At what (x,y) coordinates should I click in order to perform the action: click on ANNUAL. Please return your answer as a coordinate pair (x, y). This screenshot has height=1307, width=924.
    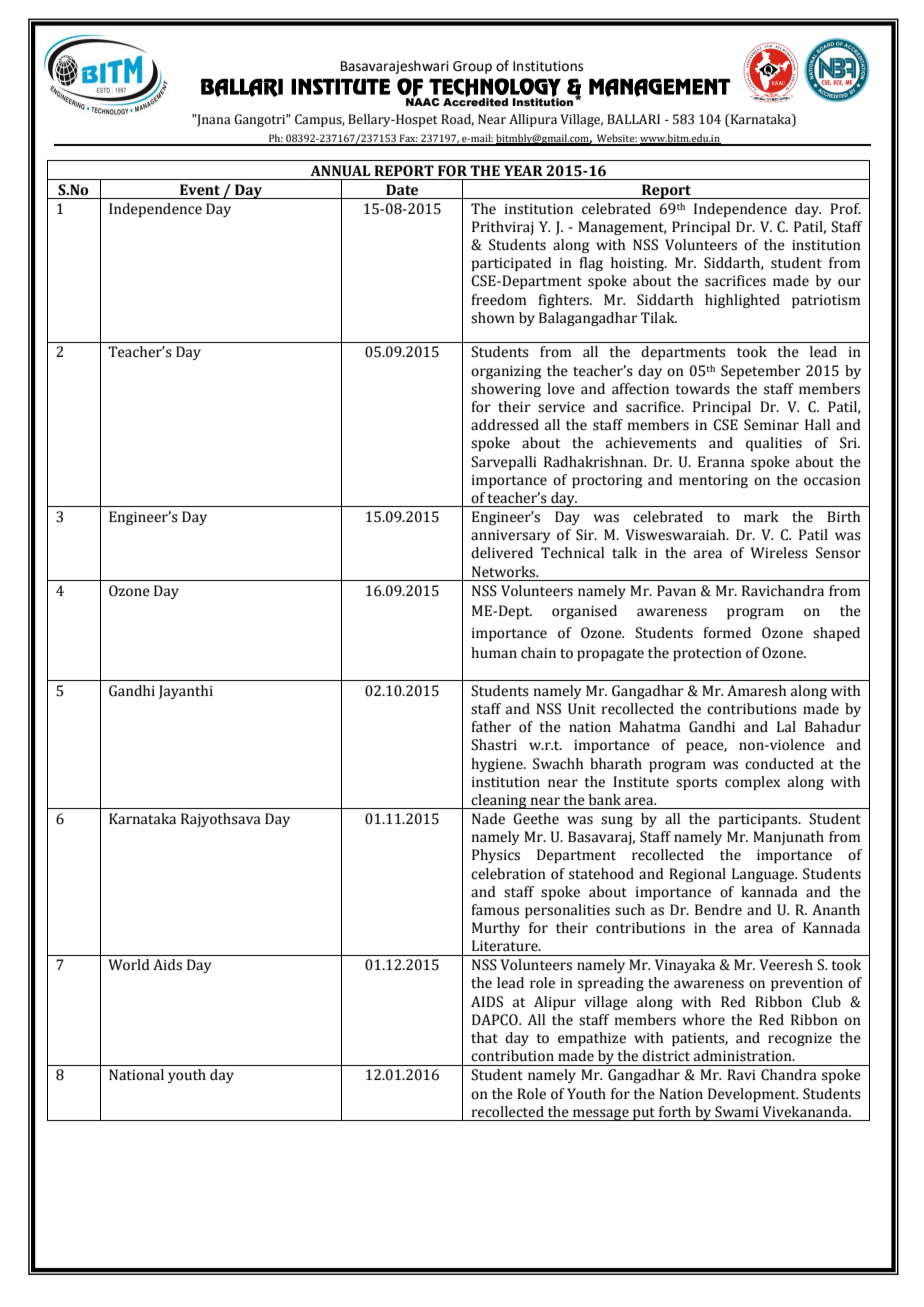
    Looking at the image, I should click on (340, 171).
